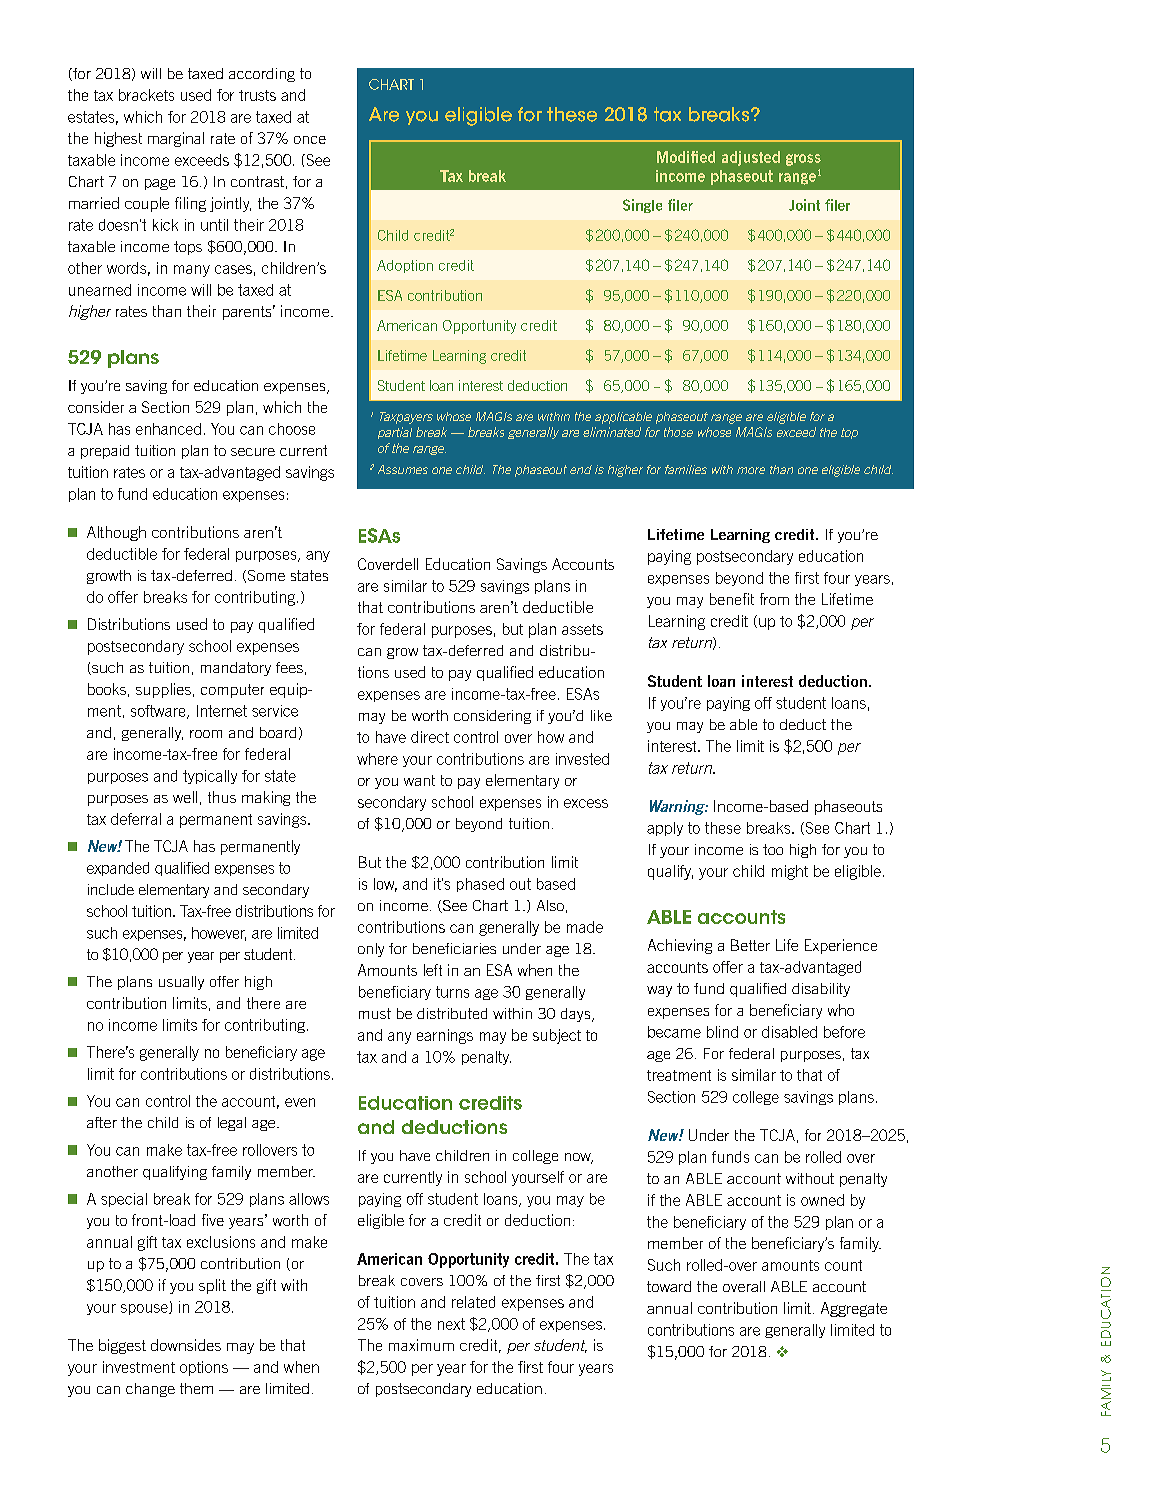 The height and width of the document is (1489, 1151). What do you see at coordinates (219, 934) in the document?
I see `however` at bounding box center [219, 934].
